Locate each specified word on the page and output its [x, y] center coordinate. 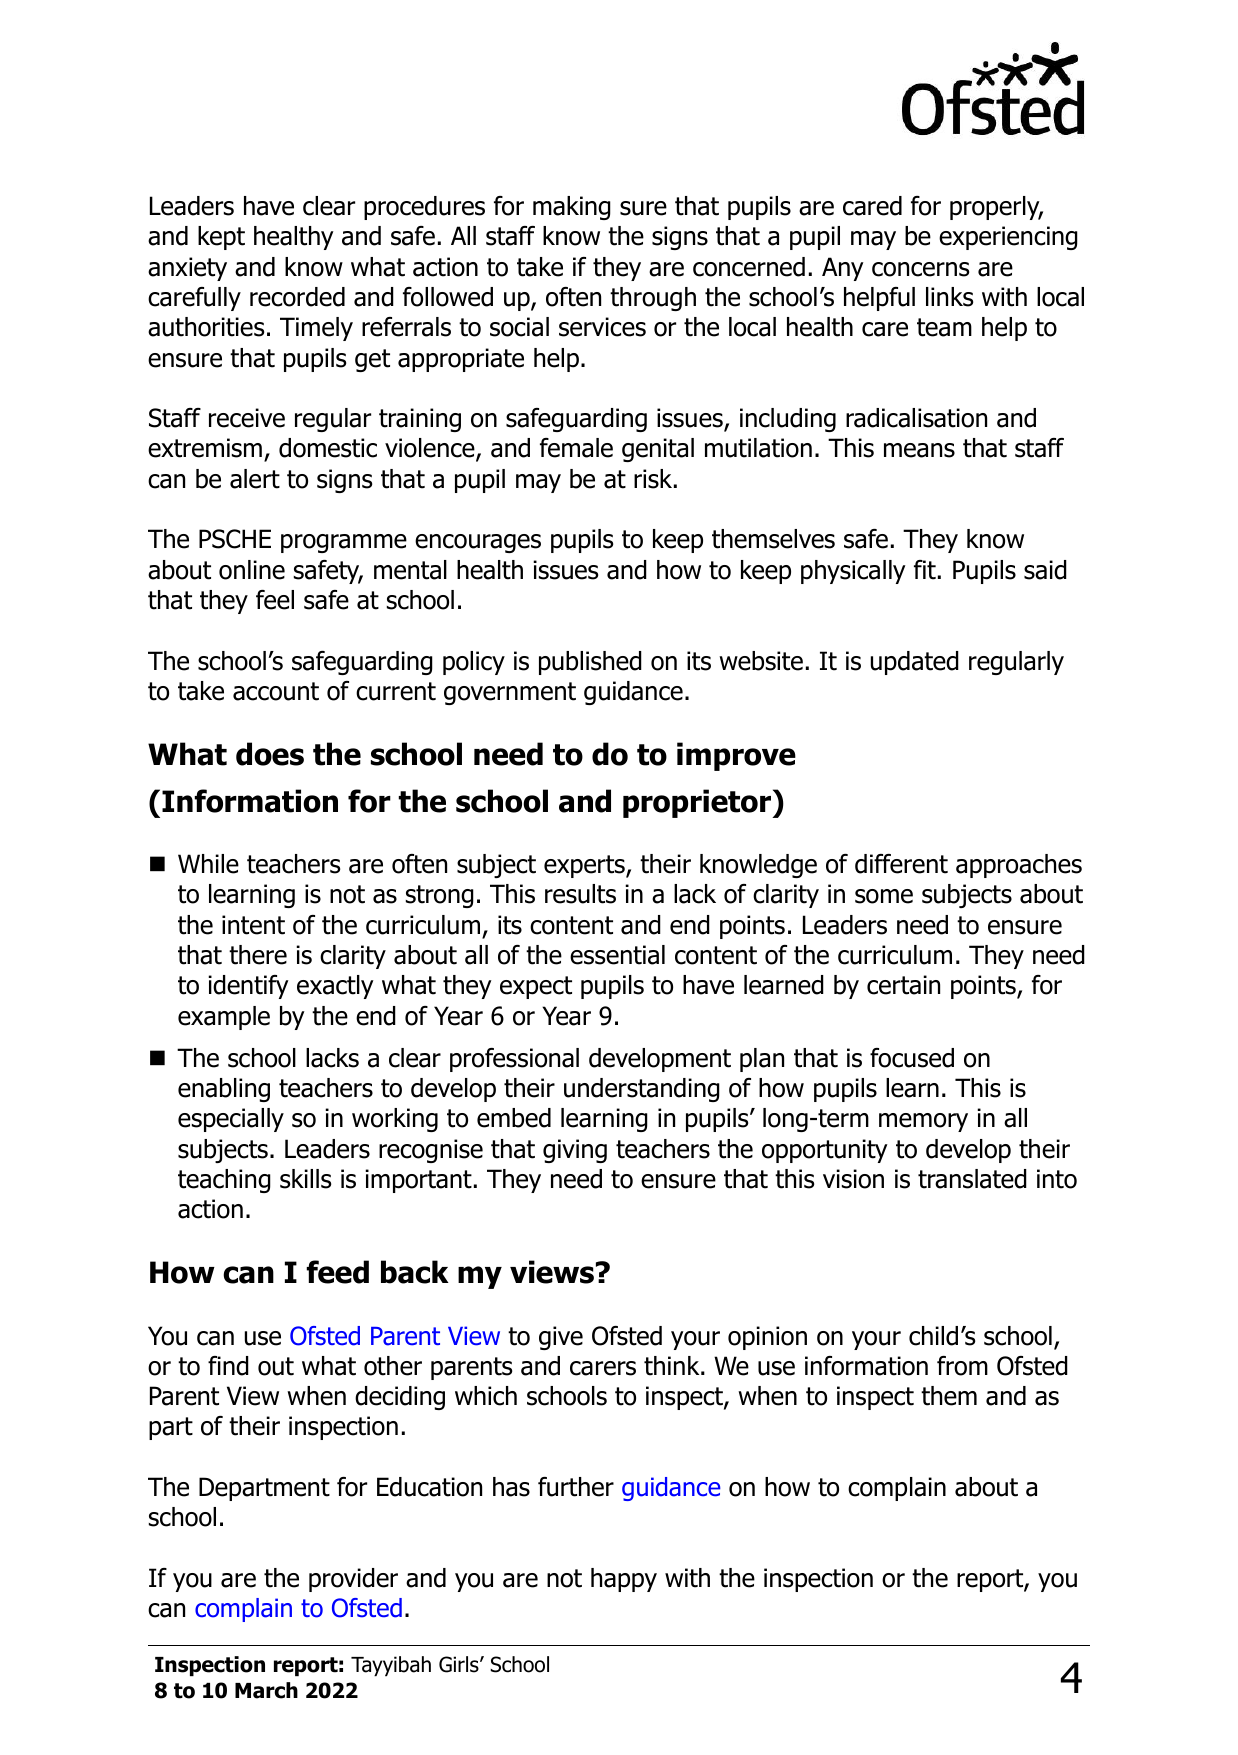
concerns [920, 269]
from [962, 1366]
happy [624, 1580]
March [266, 1690]
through [653, 299]
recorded [297, 297]
